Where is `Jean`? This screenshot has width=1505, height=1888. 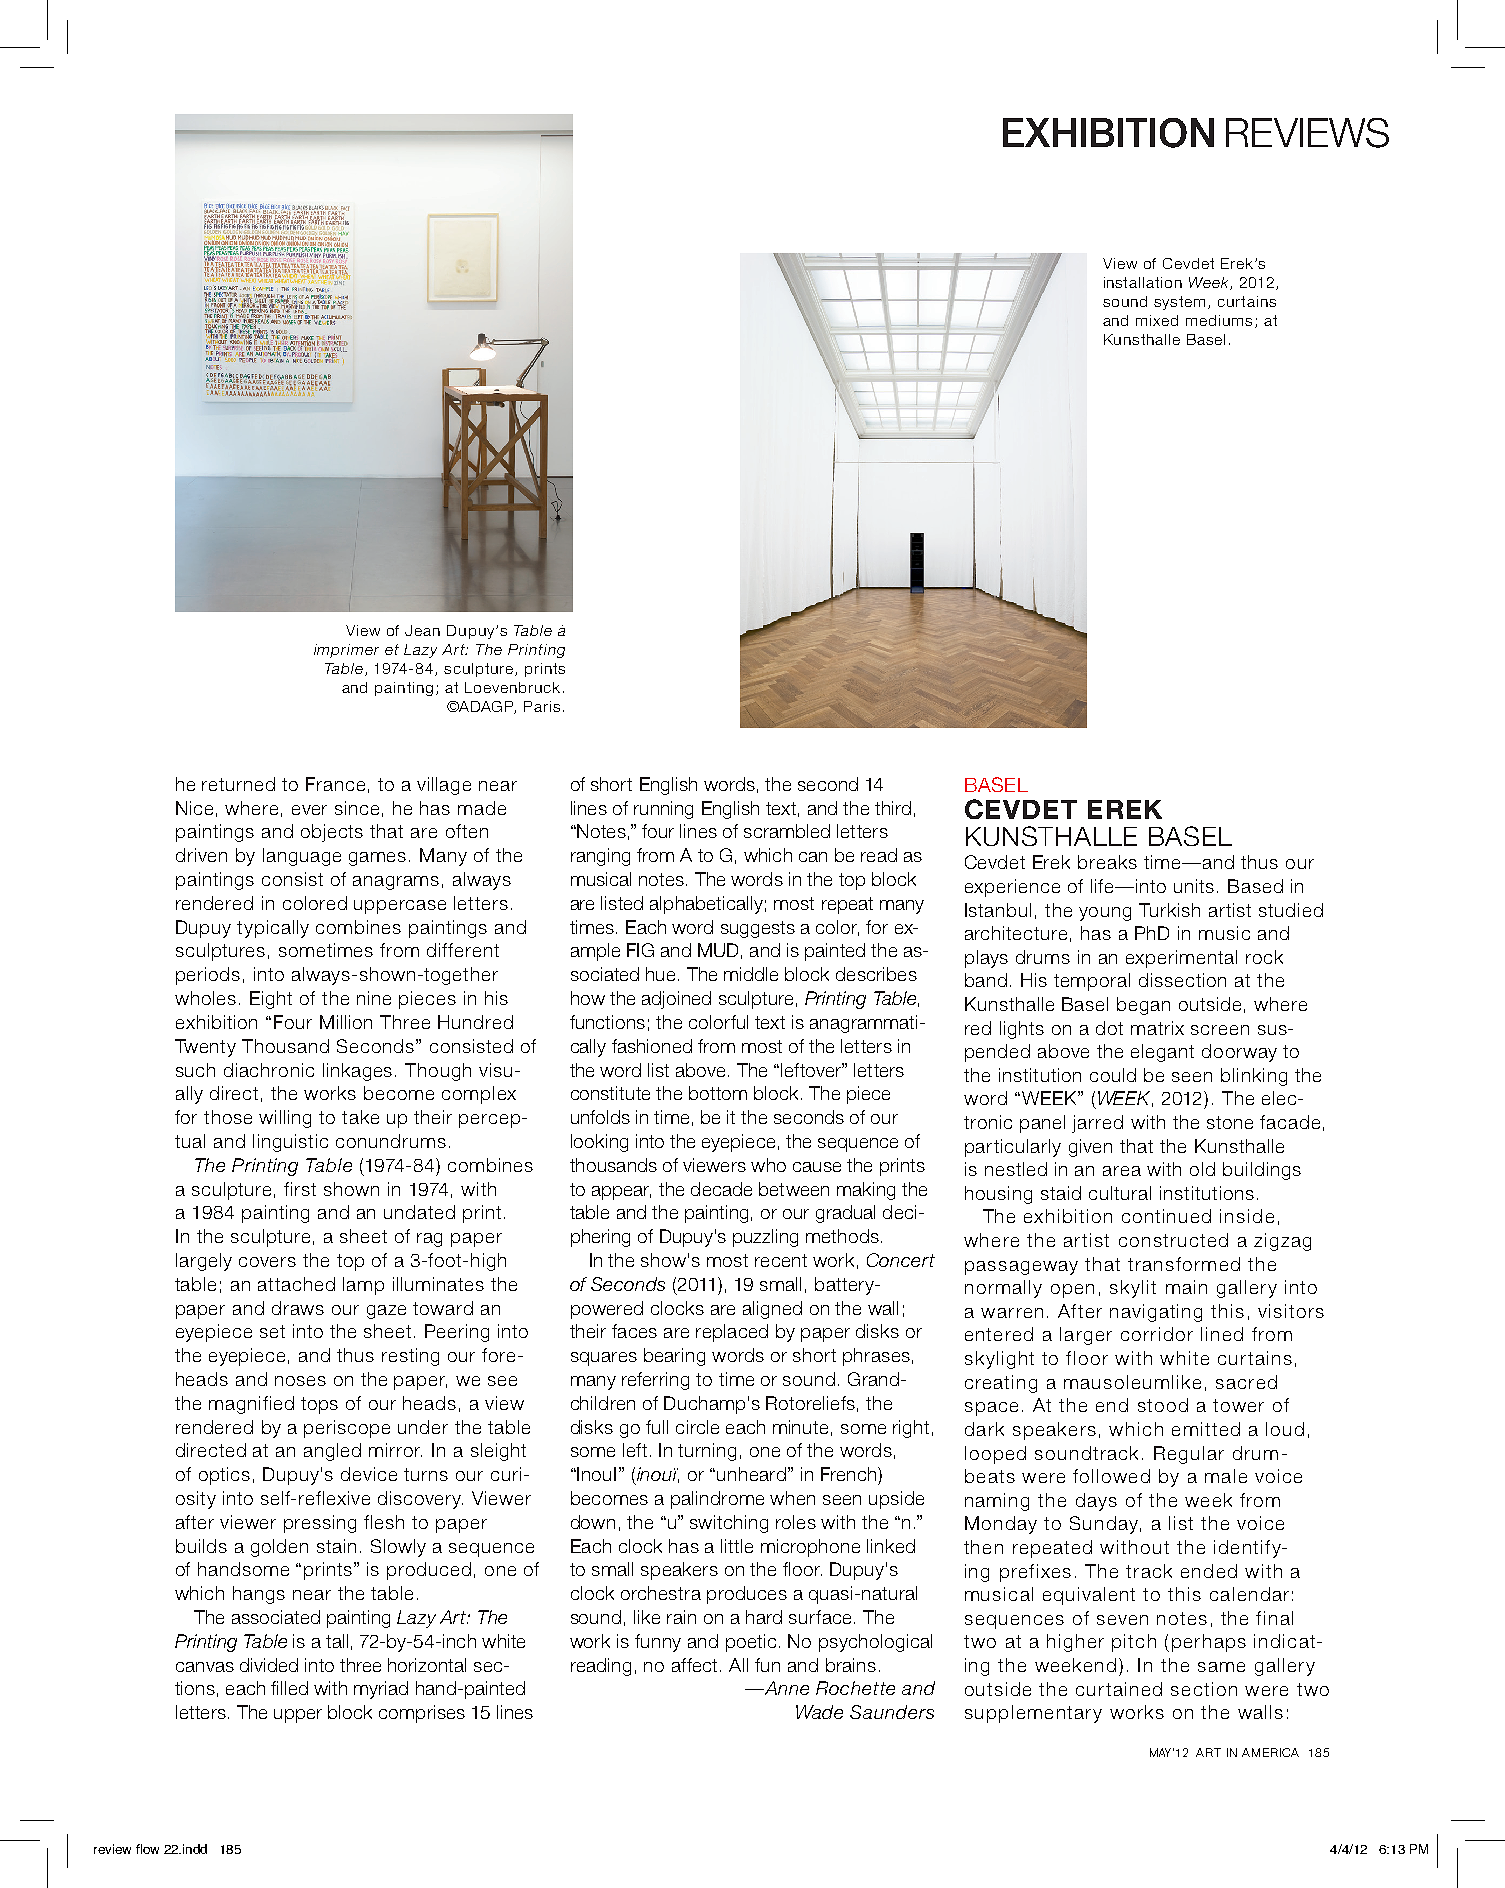 Jean is located at coordinates (422, 630).
